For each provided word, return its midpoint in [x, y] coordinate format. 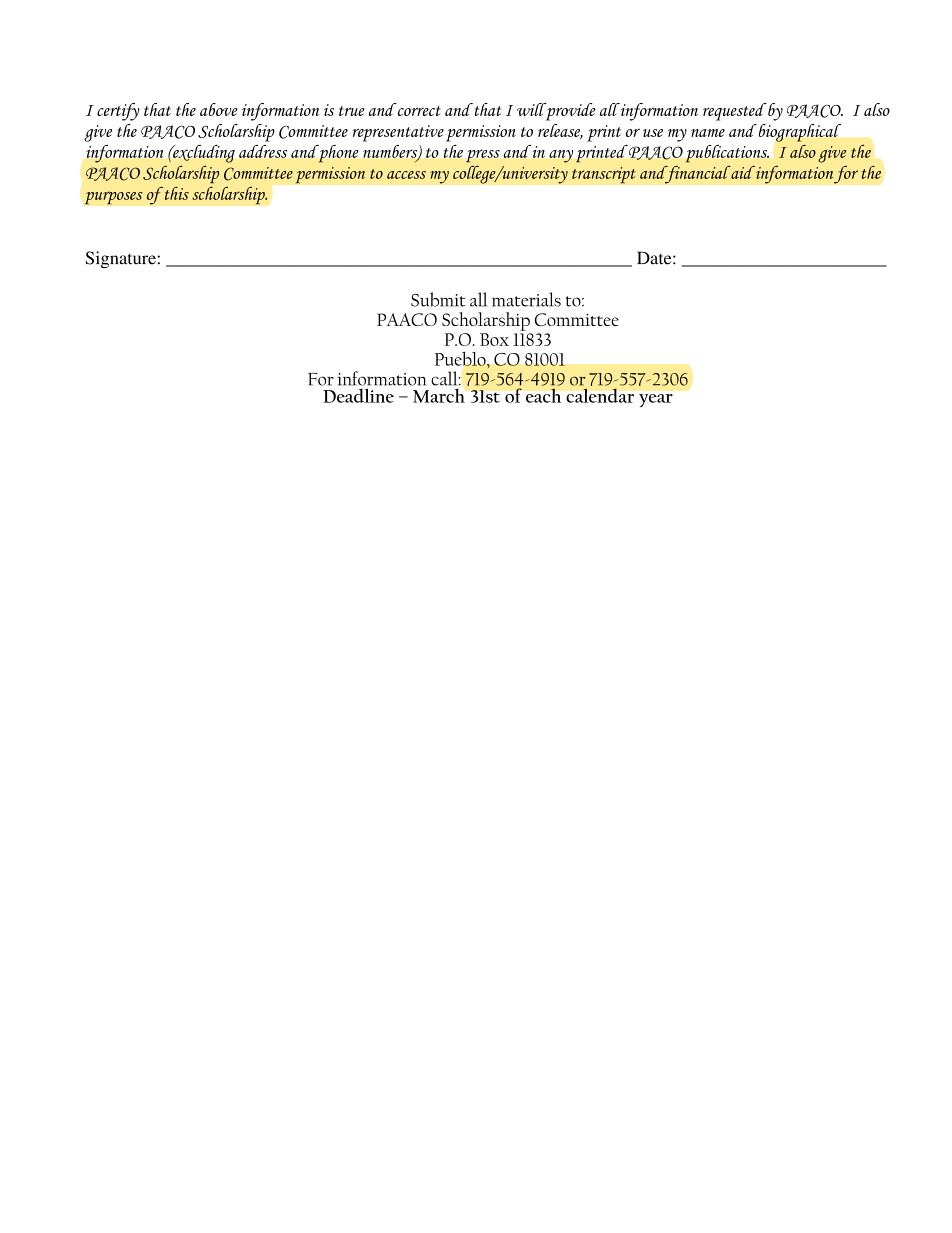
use [653, 133]
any [561, 156]
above [219, 109]
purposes [114, 198]
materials [526, 299]
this [175, 193]
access [406, 175]
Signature [121, 259]
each [543, 395]
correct [419, 111]
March [439, 395]
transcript [604, 175]
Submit [438, 299]
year [656, 400]
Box [494, 339]
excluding [203, 154]
